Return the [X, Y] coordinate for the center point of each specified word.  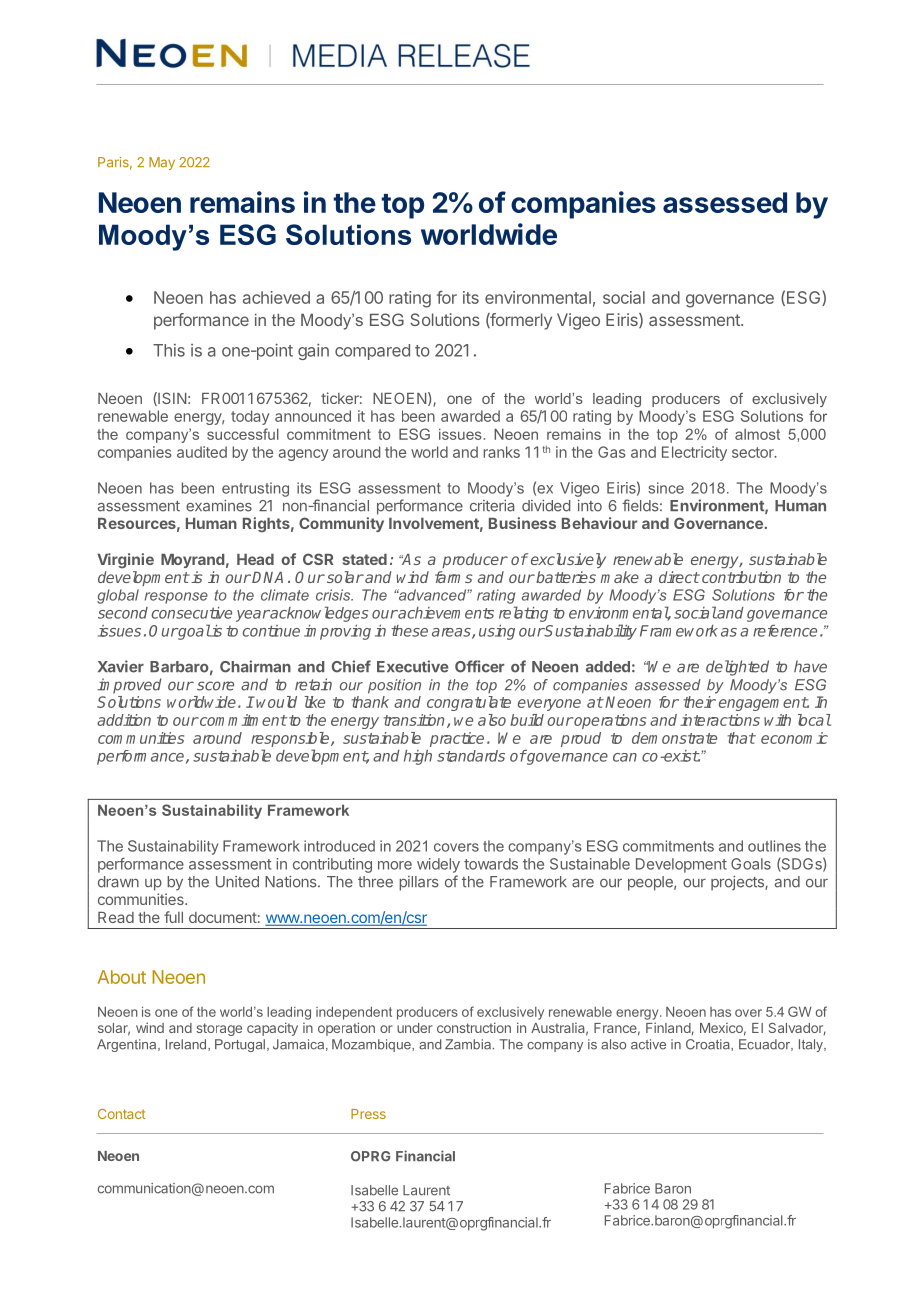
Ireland [187, 1045]
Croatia [709, 1045]
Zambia [468, 1044]
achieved [276, 297]
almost [757, 434]
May [162, 163]
